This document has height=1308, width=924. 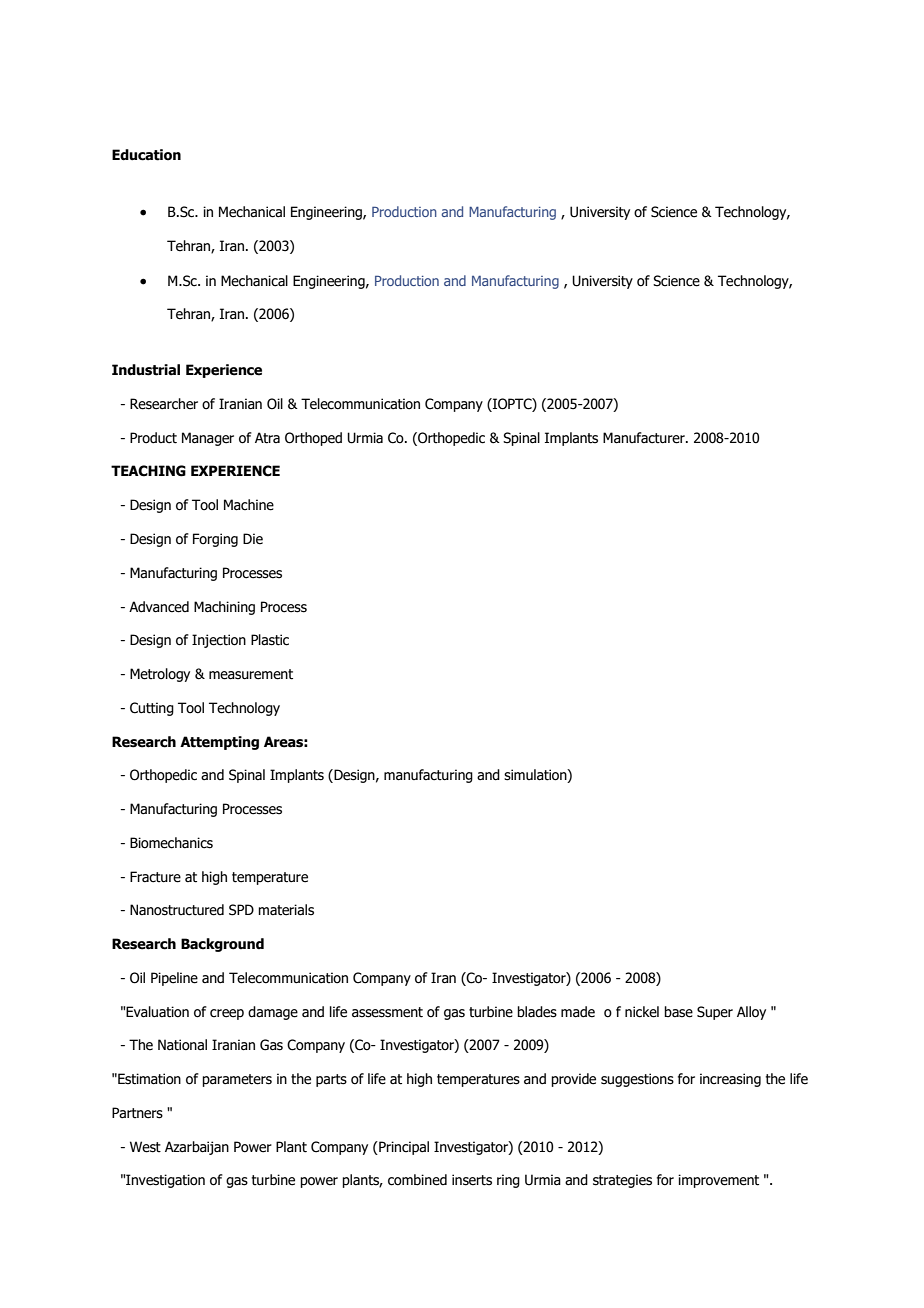 What do you see at coordinates (645, 438) in the document?
I see `Manufacturer` at bounding box center [645, 438].
